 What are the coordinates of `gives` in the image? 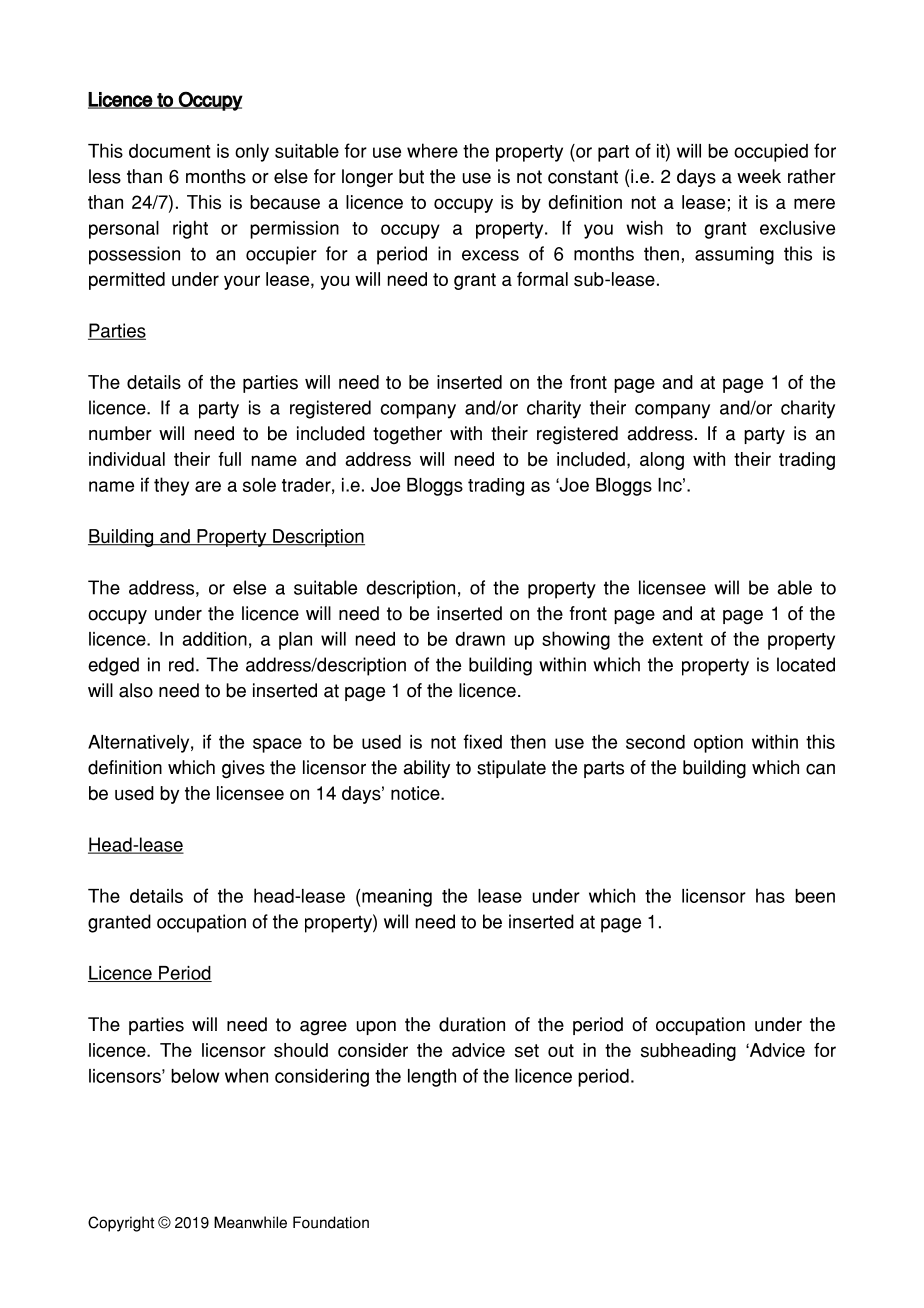 It's located at (243, 769).
